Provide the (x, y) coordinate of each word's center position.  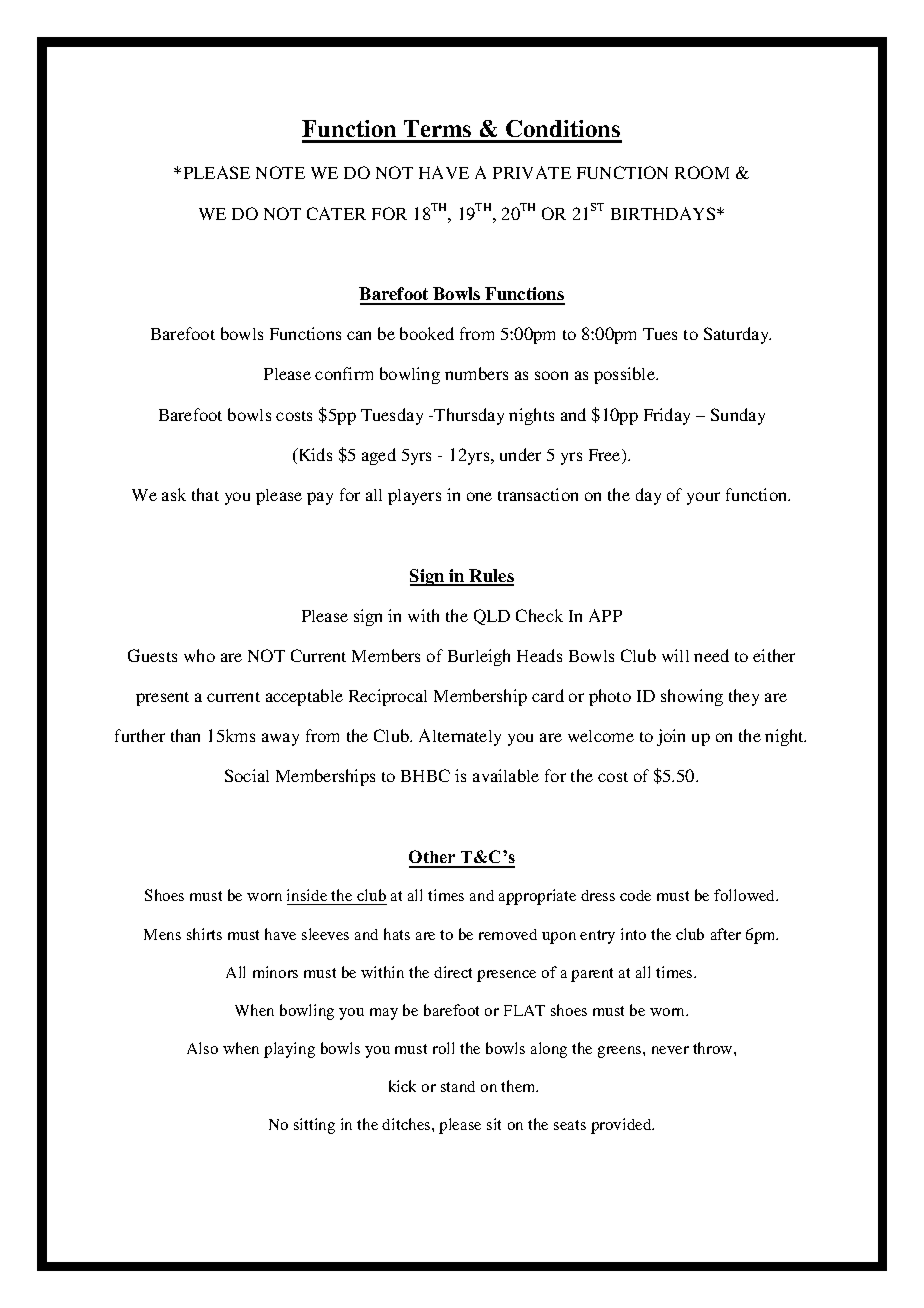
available (506, 775)
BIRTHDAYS (664, 213)
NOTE (280, 172)
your (703, 498)
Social (247, 775)
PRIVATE (532, 172)
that (205, 494)
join (671, 737)
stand (458, 1086)
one (479, 496)
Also (202, 1048)
